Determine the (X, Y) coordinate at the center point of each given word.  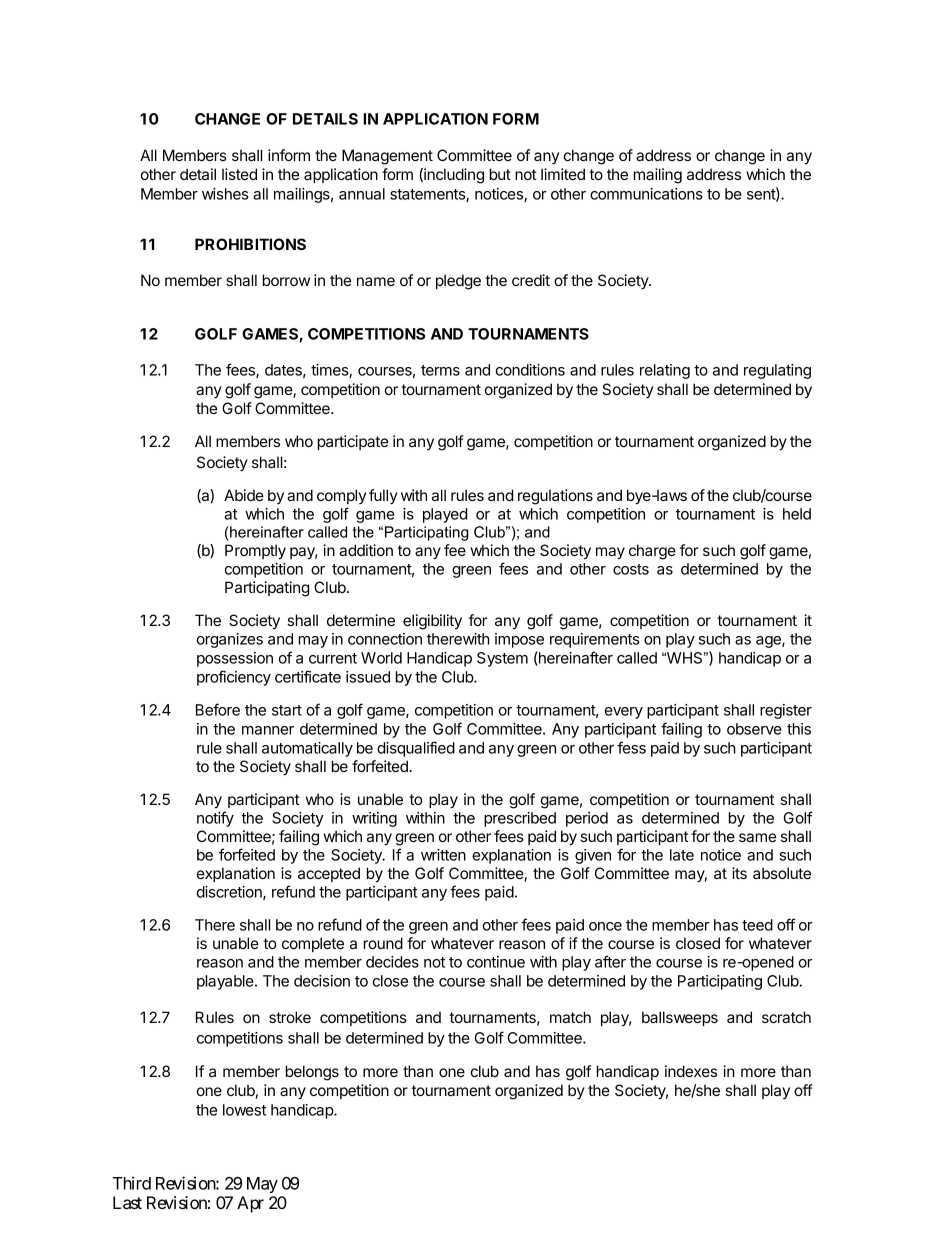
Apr (250, 1204)
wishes (225, 194)
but (500, 174)
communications (646, 194)
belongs (312, 1073)
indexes (691, 1071)
